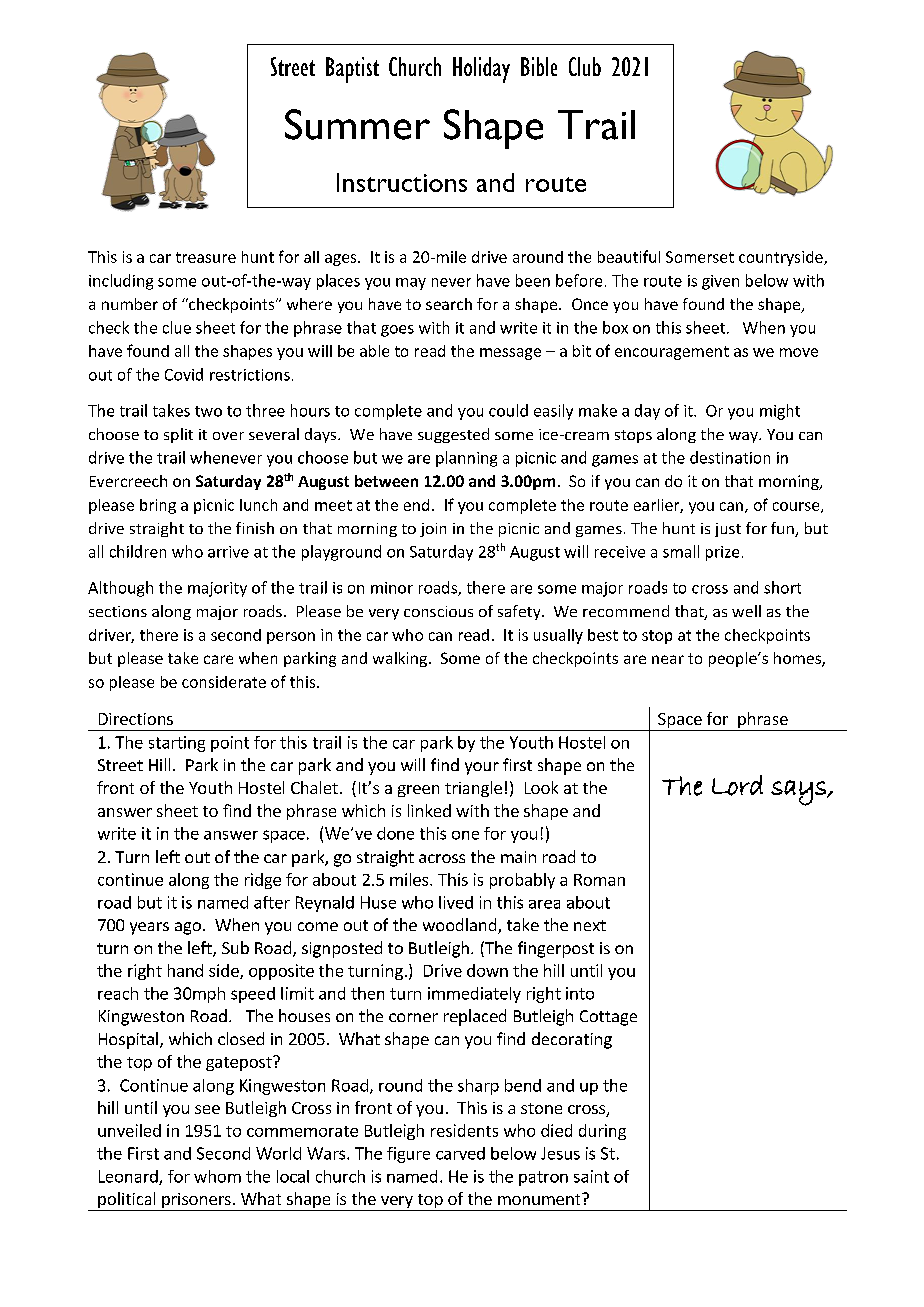 The width and height of the image is (924, 1307). Describe the element at coordinates (217, 1176) in the image. I see `whom` at that location.
